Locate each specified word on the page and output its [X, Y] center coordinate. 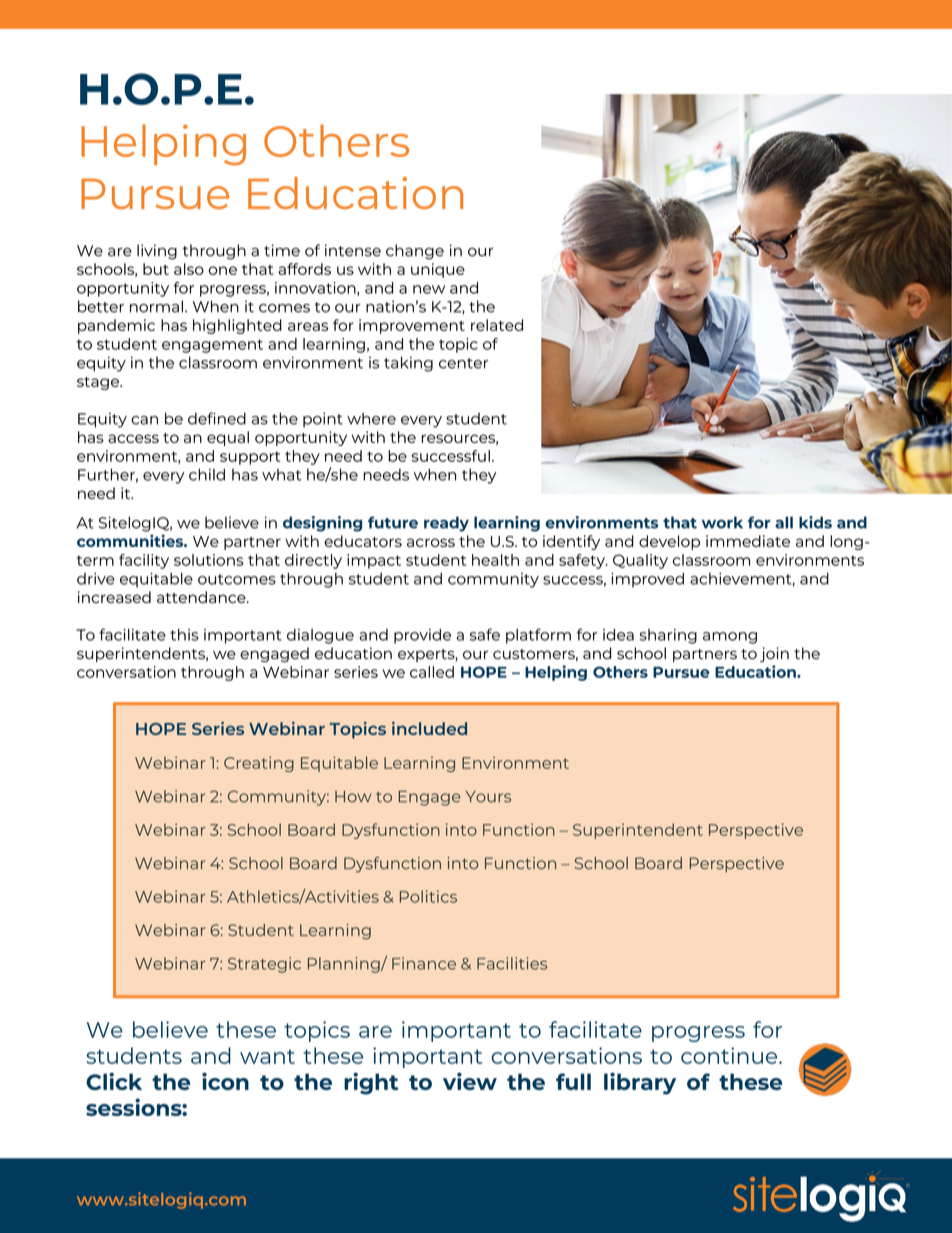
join [774, 655]
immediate [748, 541]
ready [446, 524]
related [497, 325]
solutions [209, 560]
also [189, 269]
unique [438, 270]
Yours [488, 797]
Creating [259, 764]
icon [225, 1081]
